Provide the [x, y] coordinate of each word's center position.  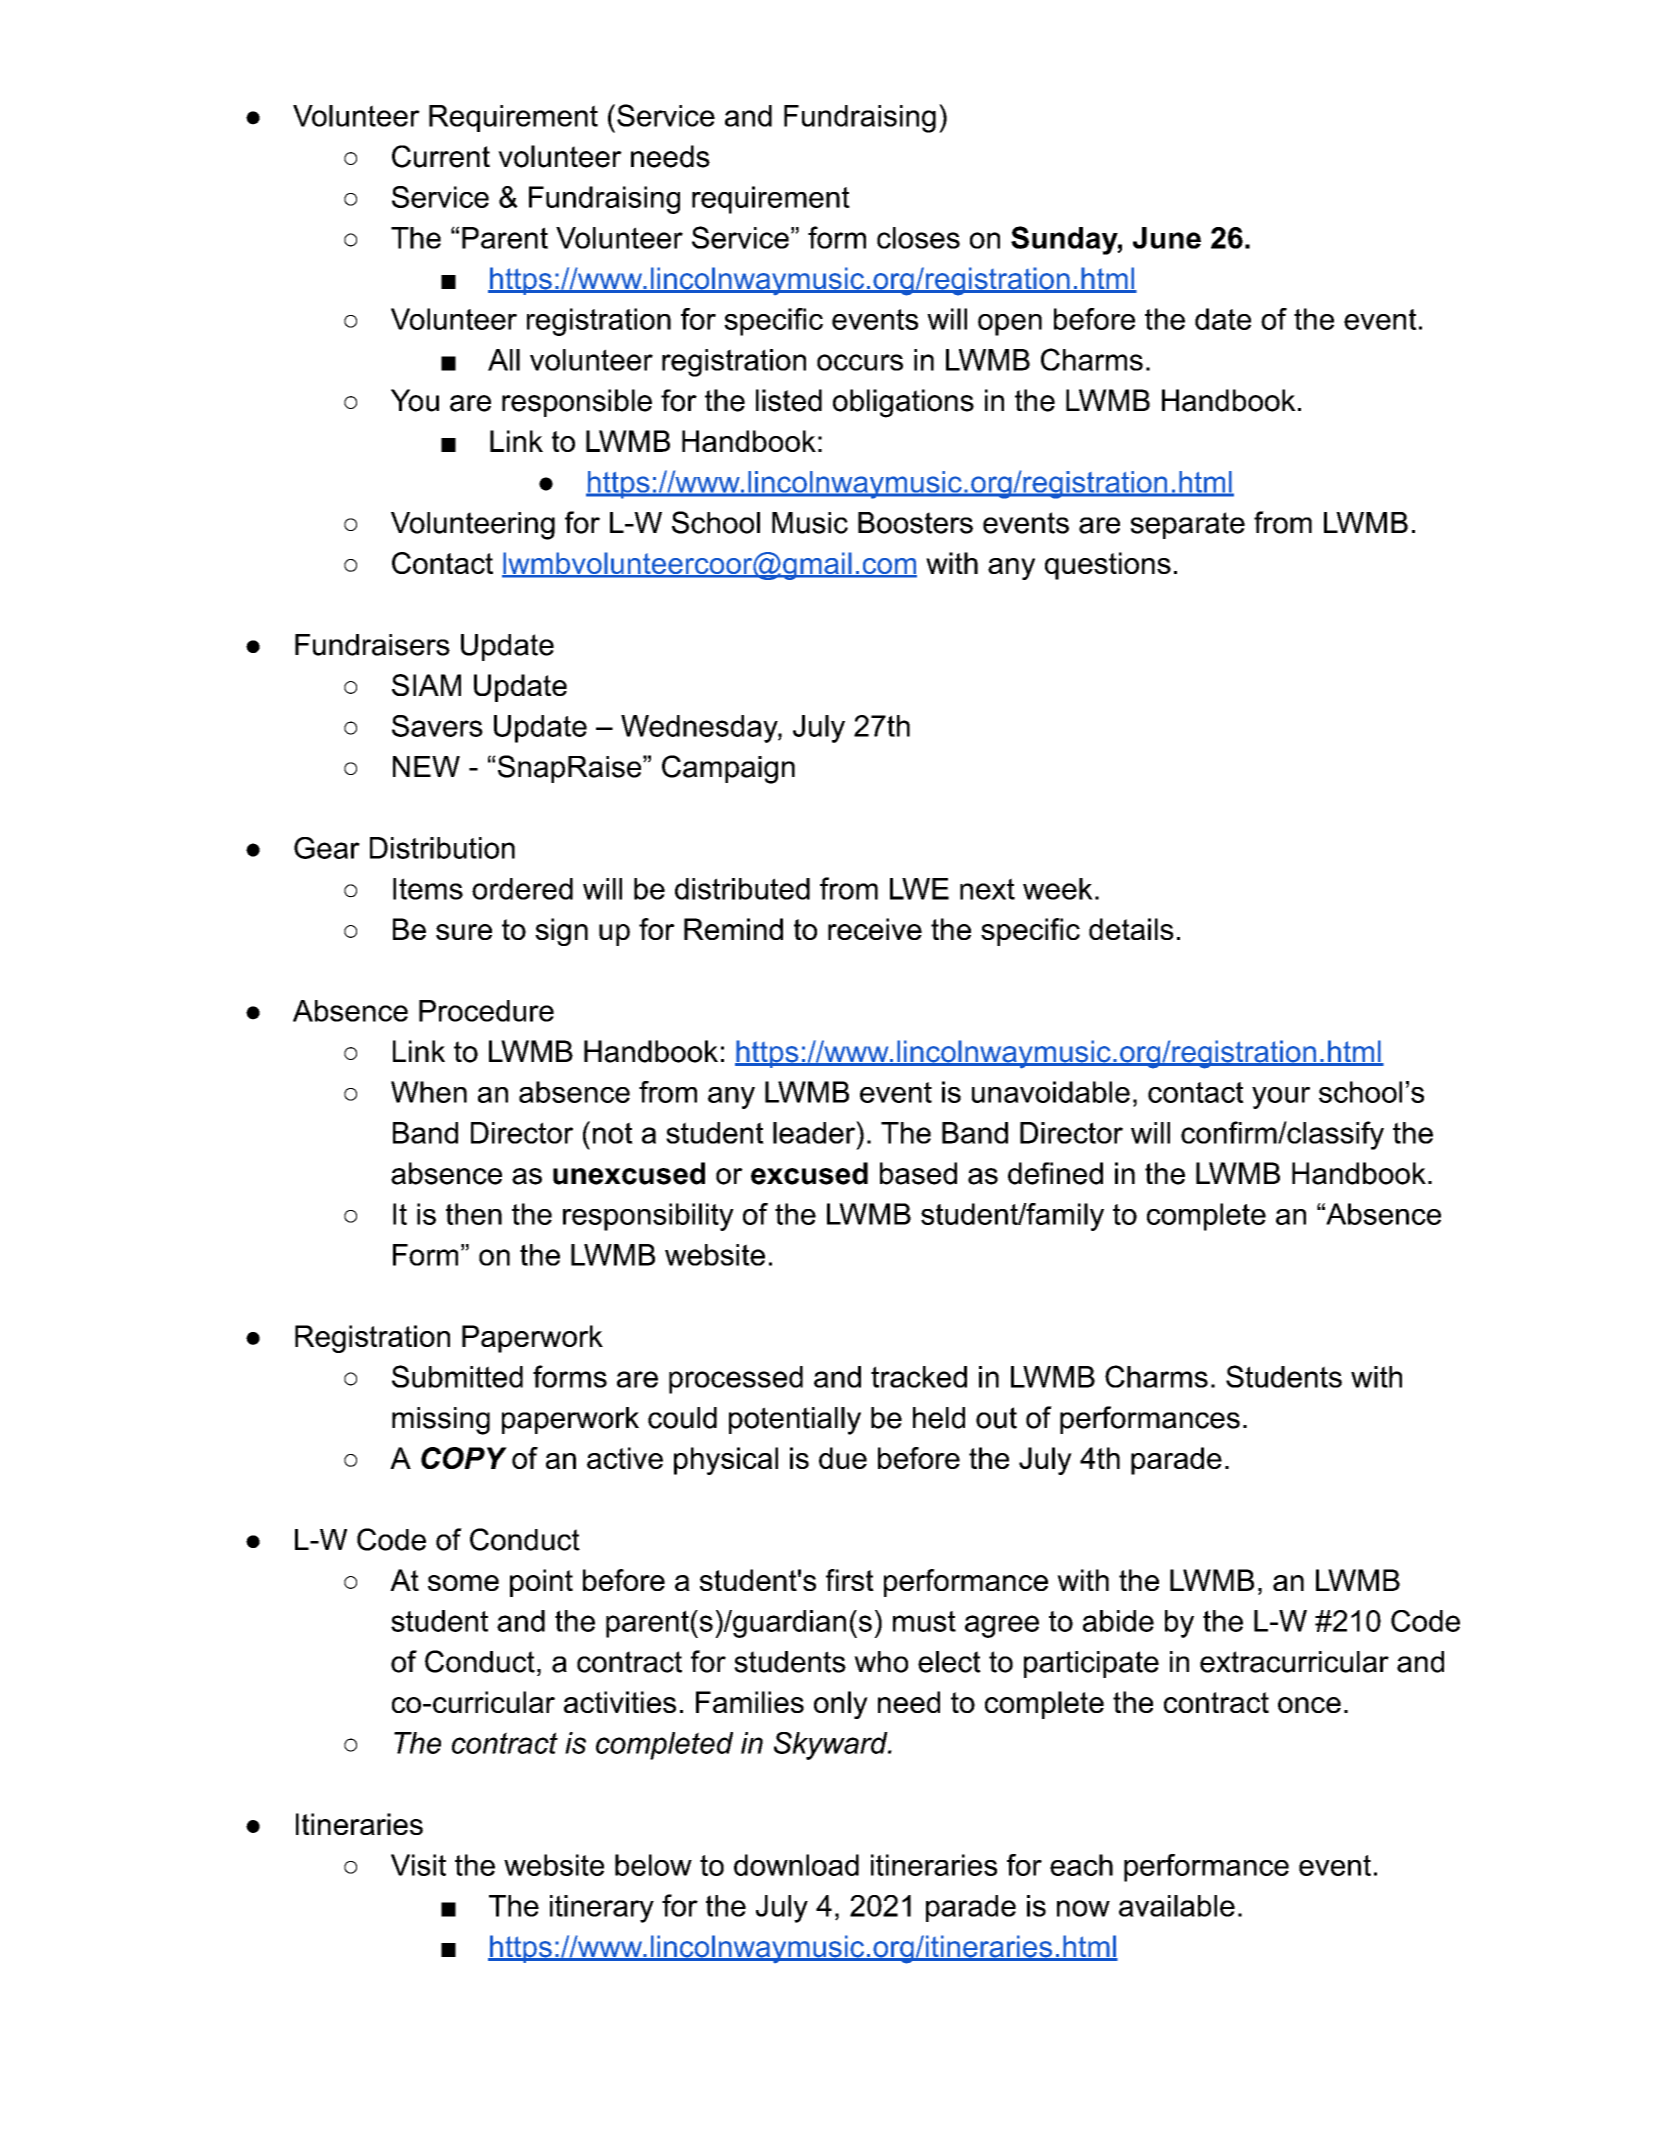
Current [441, 156]
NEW [426, 766]
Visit [418, 1865]
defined [1055, 1173]
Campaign [728, 769]
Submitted [457, 1376]
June [1167, 238]
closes [918, 238]
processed [736, 1380]
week [1058, 889]
